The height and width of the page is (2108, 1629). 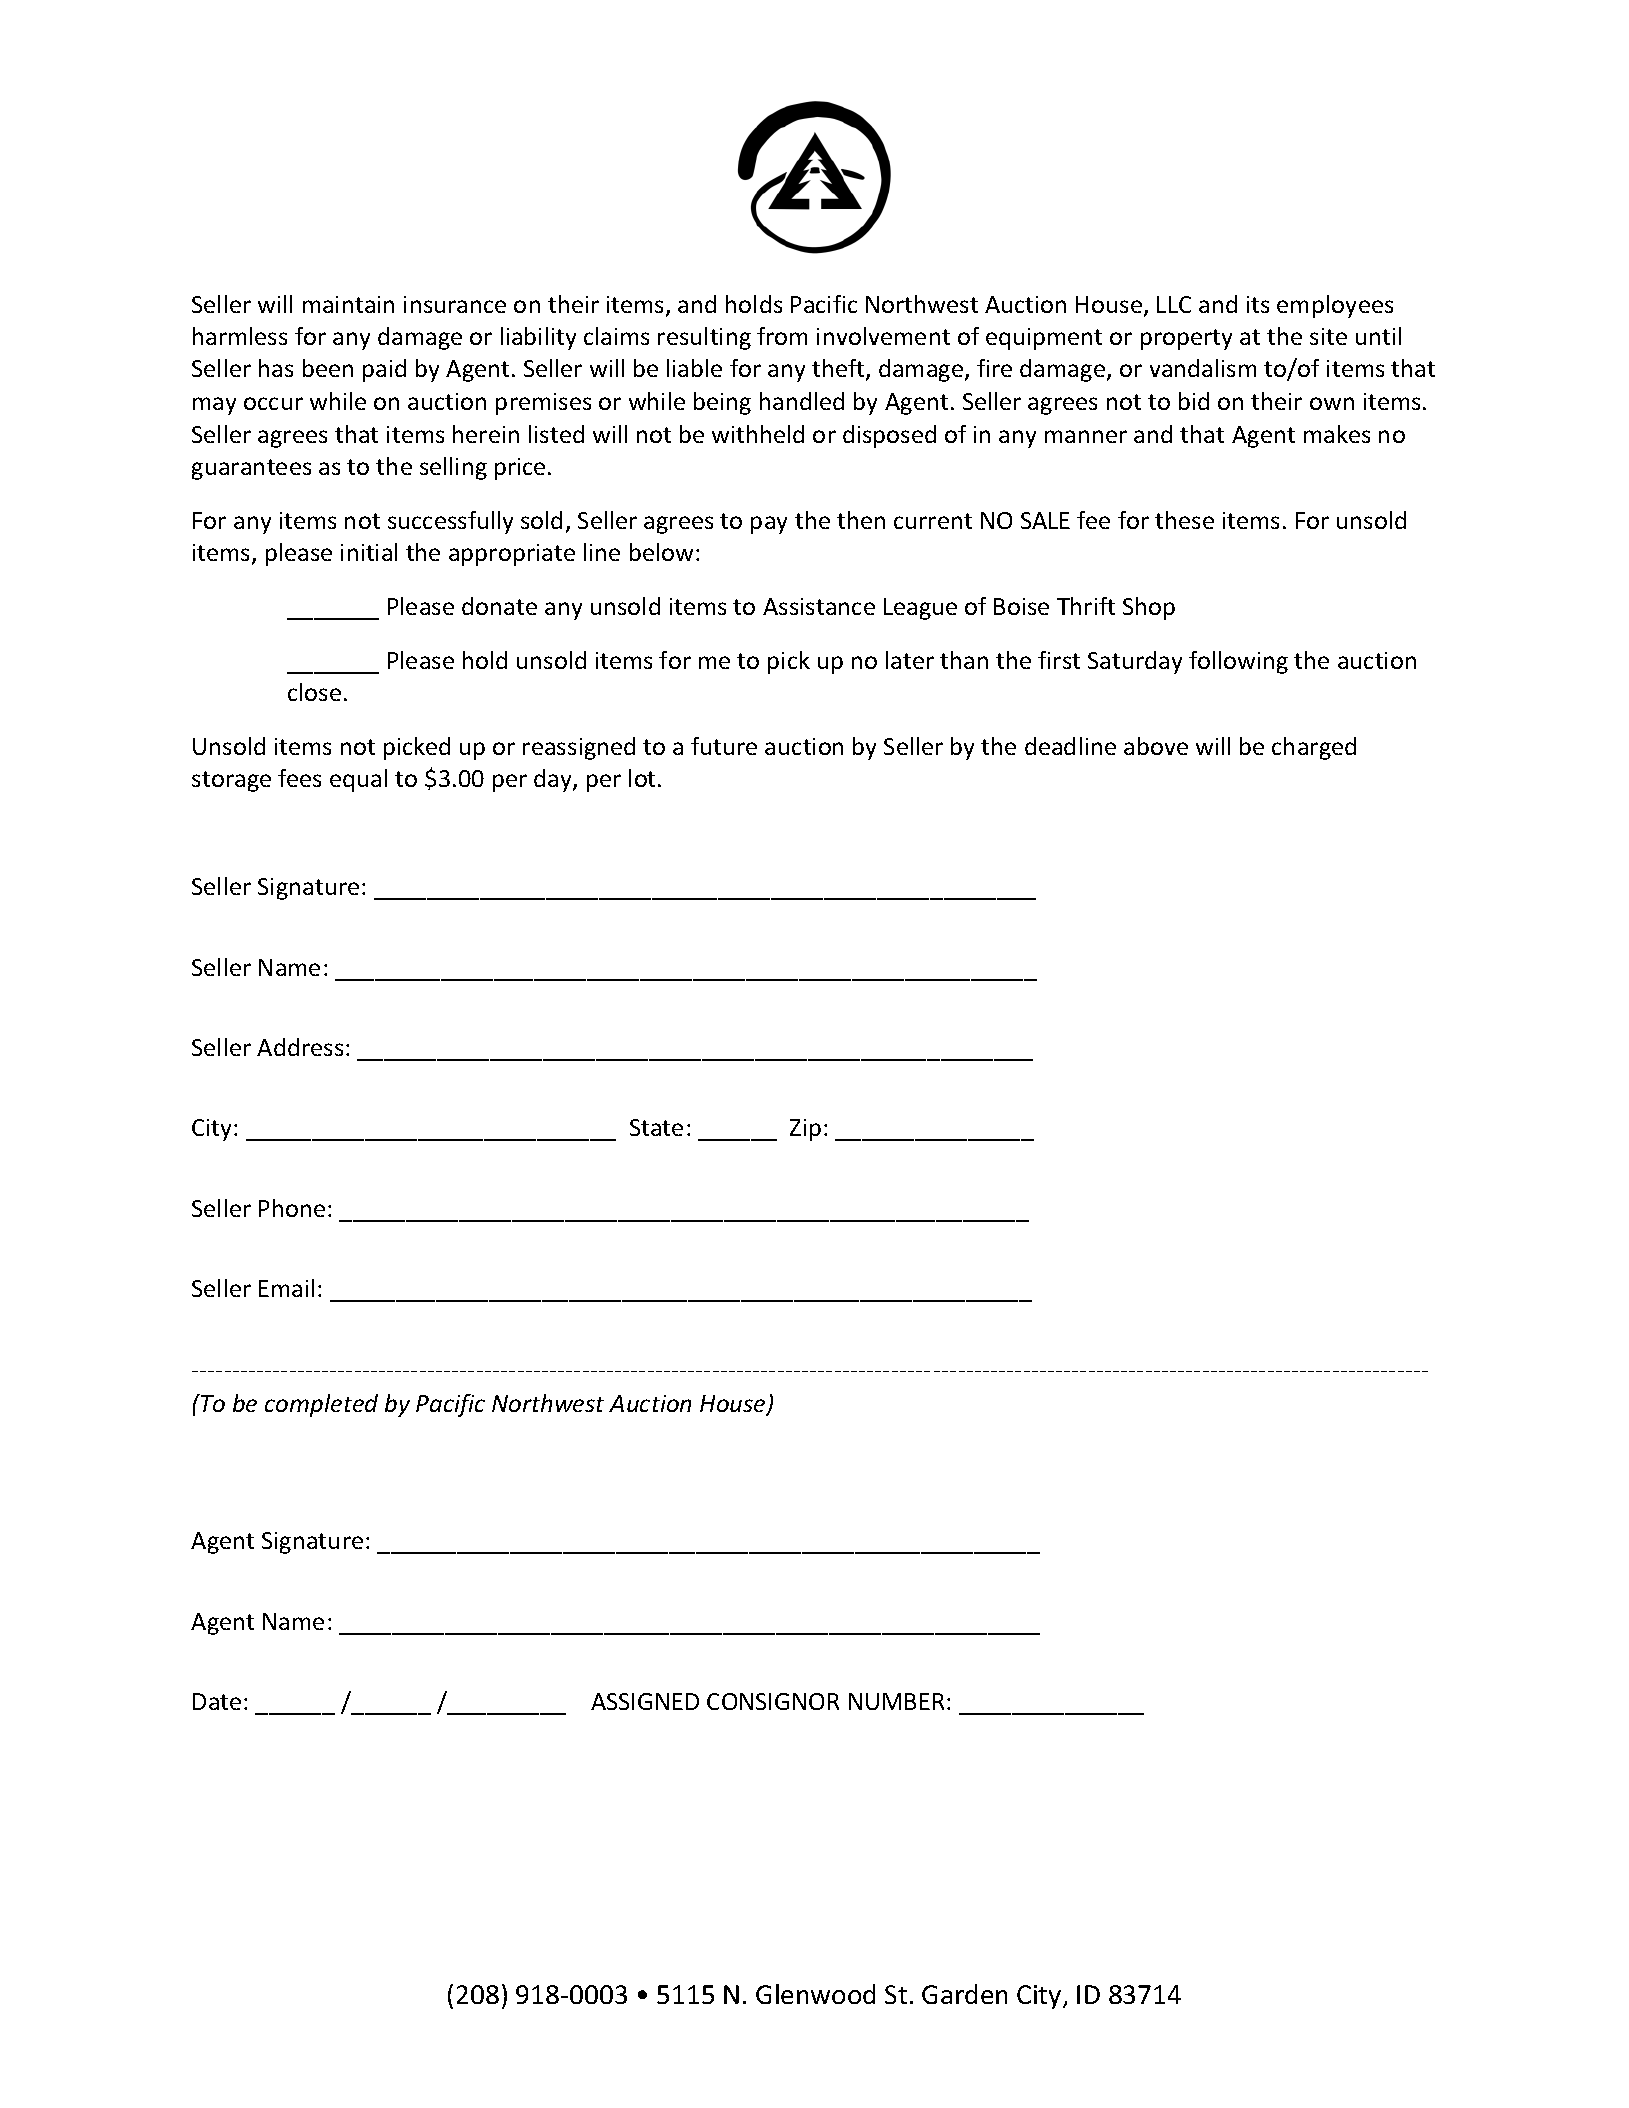 I want to click on Garden, so click(x=964, y=1994).
